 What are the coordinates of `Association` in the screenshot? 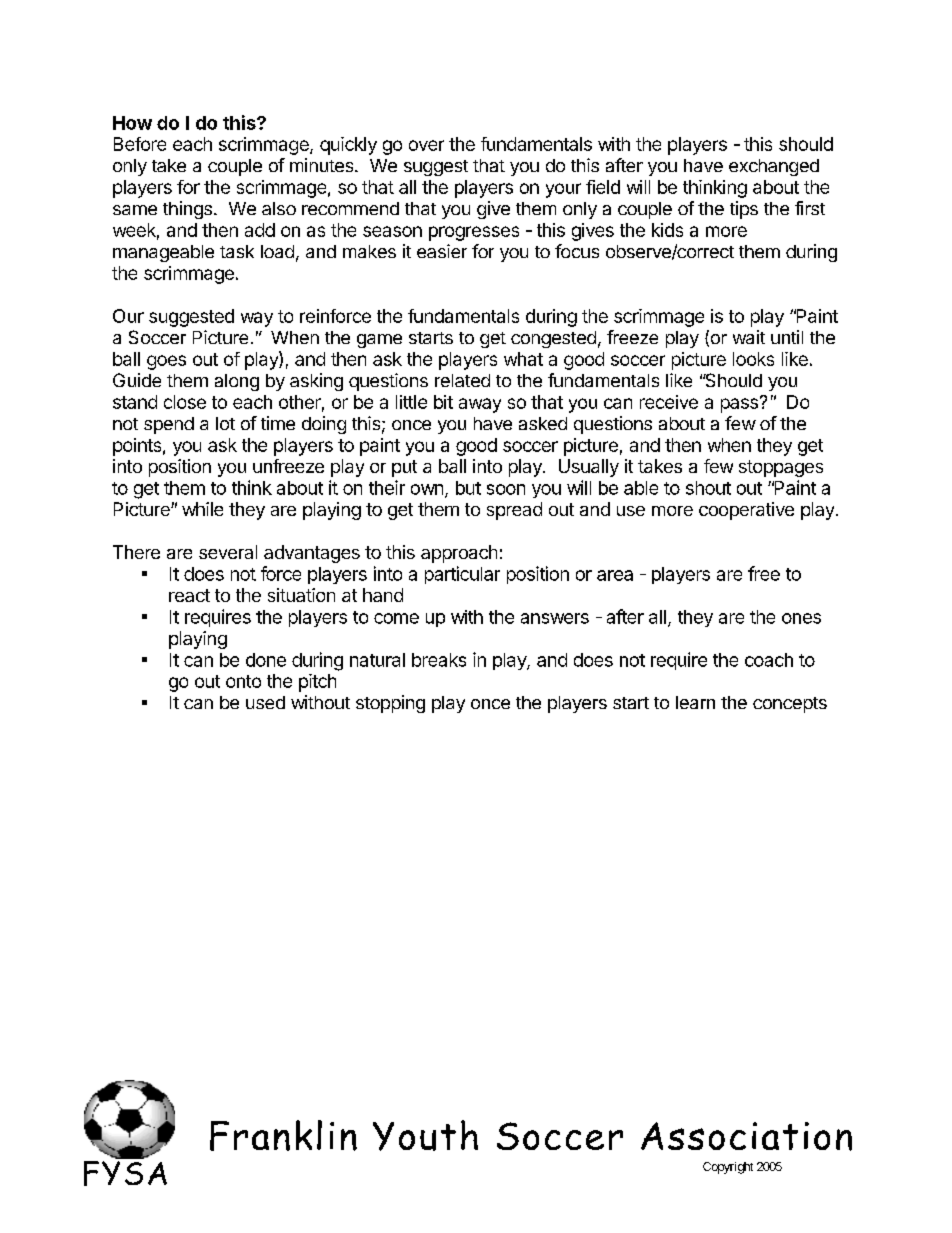 It's located at (746, 1136).
